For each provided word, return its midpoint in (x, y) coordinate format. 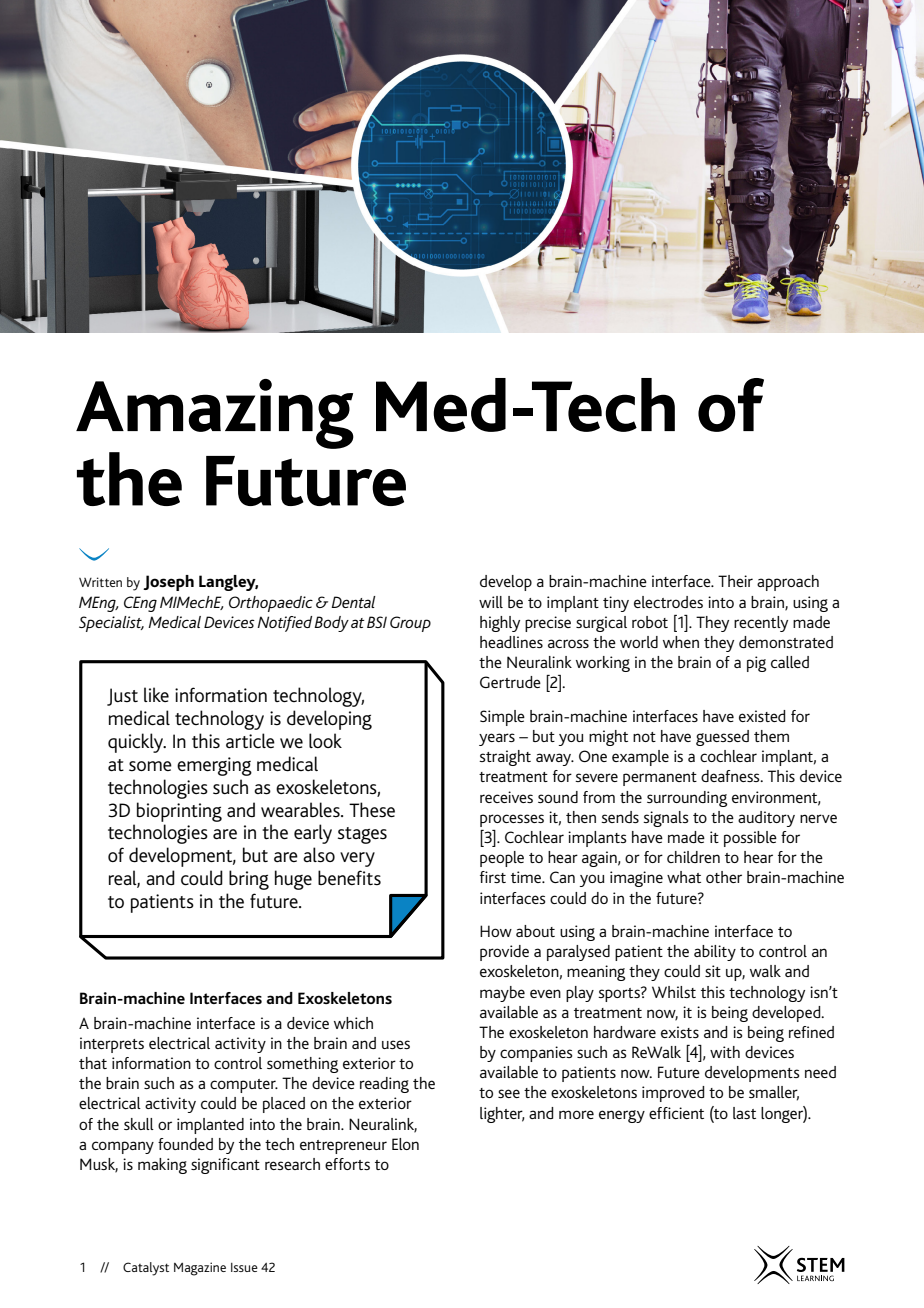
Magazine (200, 1269)
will (491, 602)
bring (249, 880)
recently (761, 624)
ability (715, 953)
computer (244, 1086)
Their (735, 581)
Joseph (168, 583)
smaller (774, 1093)
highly (500, 624)
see (509, 1093)
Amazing (215, 414)
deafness (731, 776)
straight (505, 758)
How (496, 931)
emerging (214, 766)
